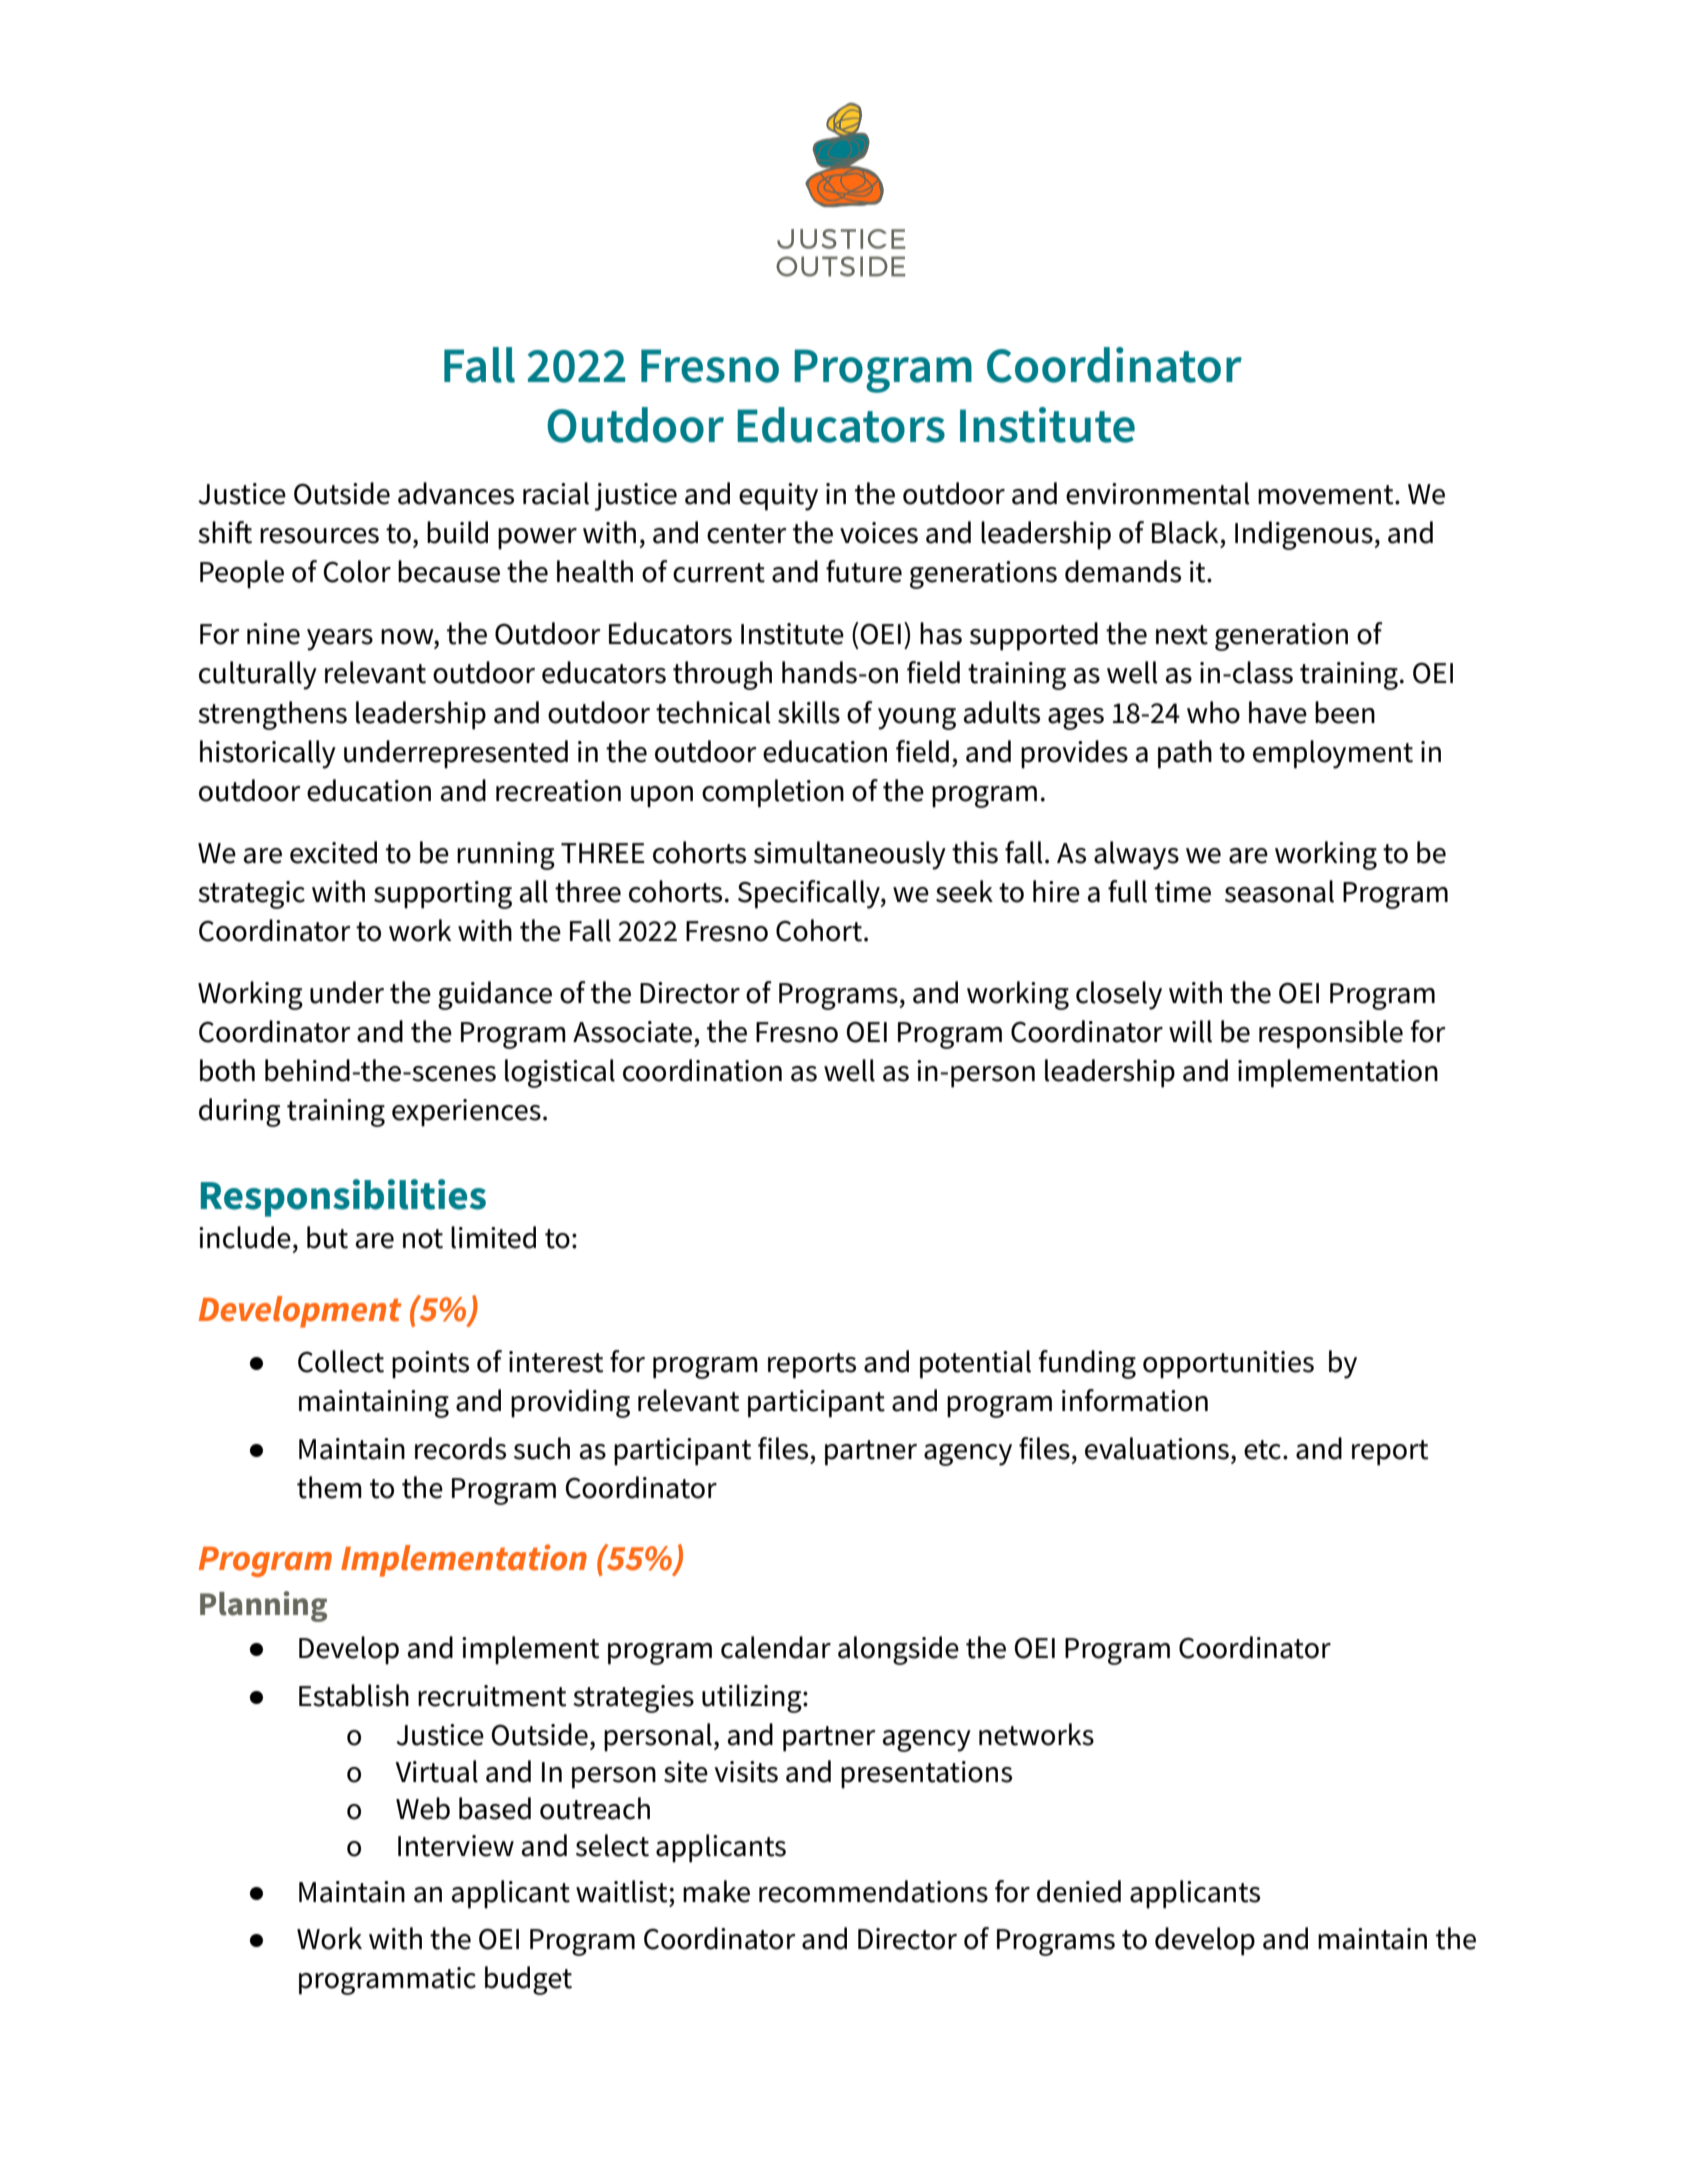 The height and width of the image is (2177, 1682). I want to click on resources, so click(319, 536).
